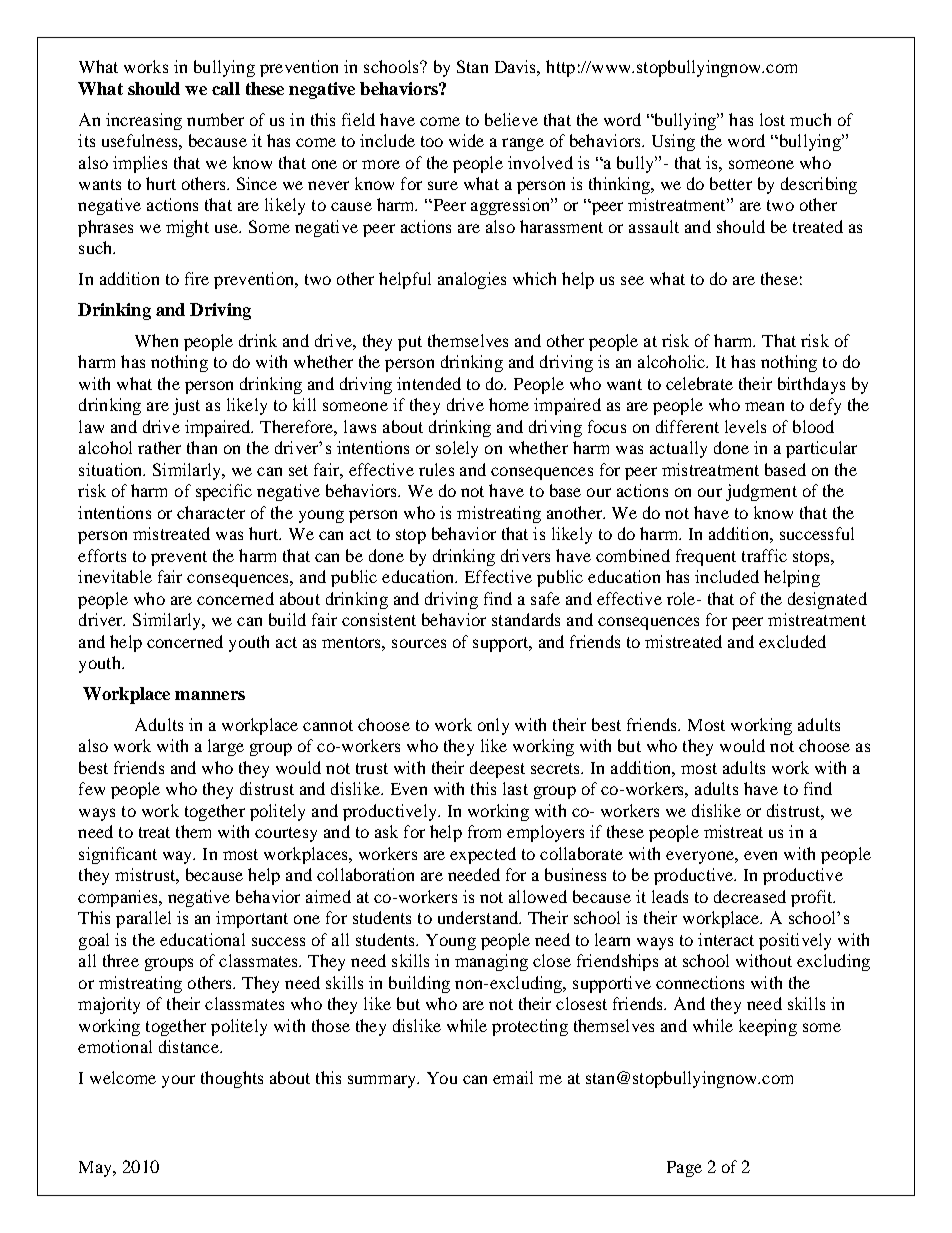 The image size is (952, 1233). What do you see at coordinates (750, 896) in the image?
I see `decreased` at bounding box center [750, 896].
